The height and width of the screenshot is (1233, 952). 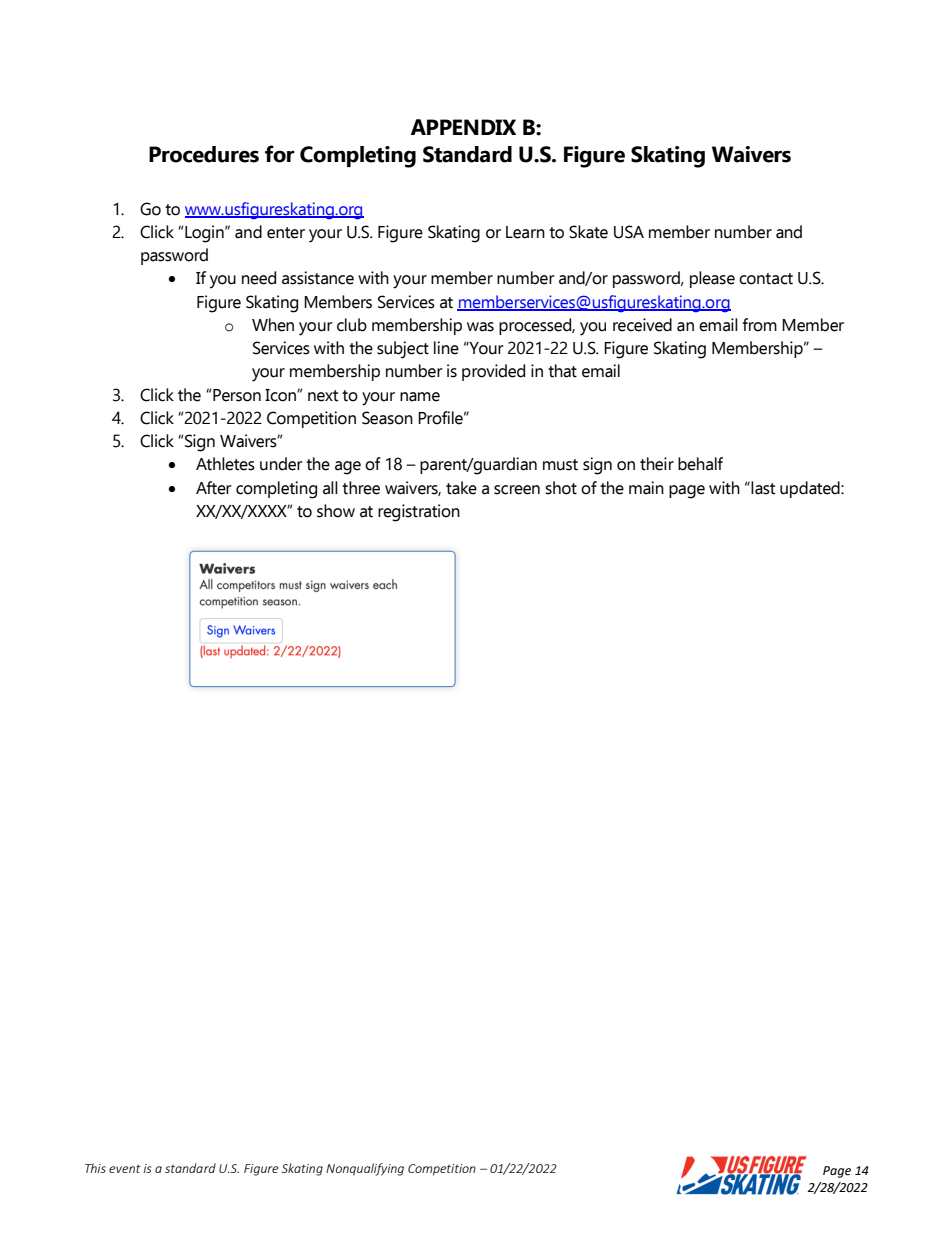 What do you see at coordinates (214, 488) in the screenshot?
I see `After` at bounding box center [214, 488].
